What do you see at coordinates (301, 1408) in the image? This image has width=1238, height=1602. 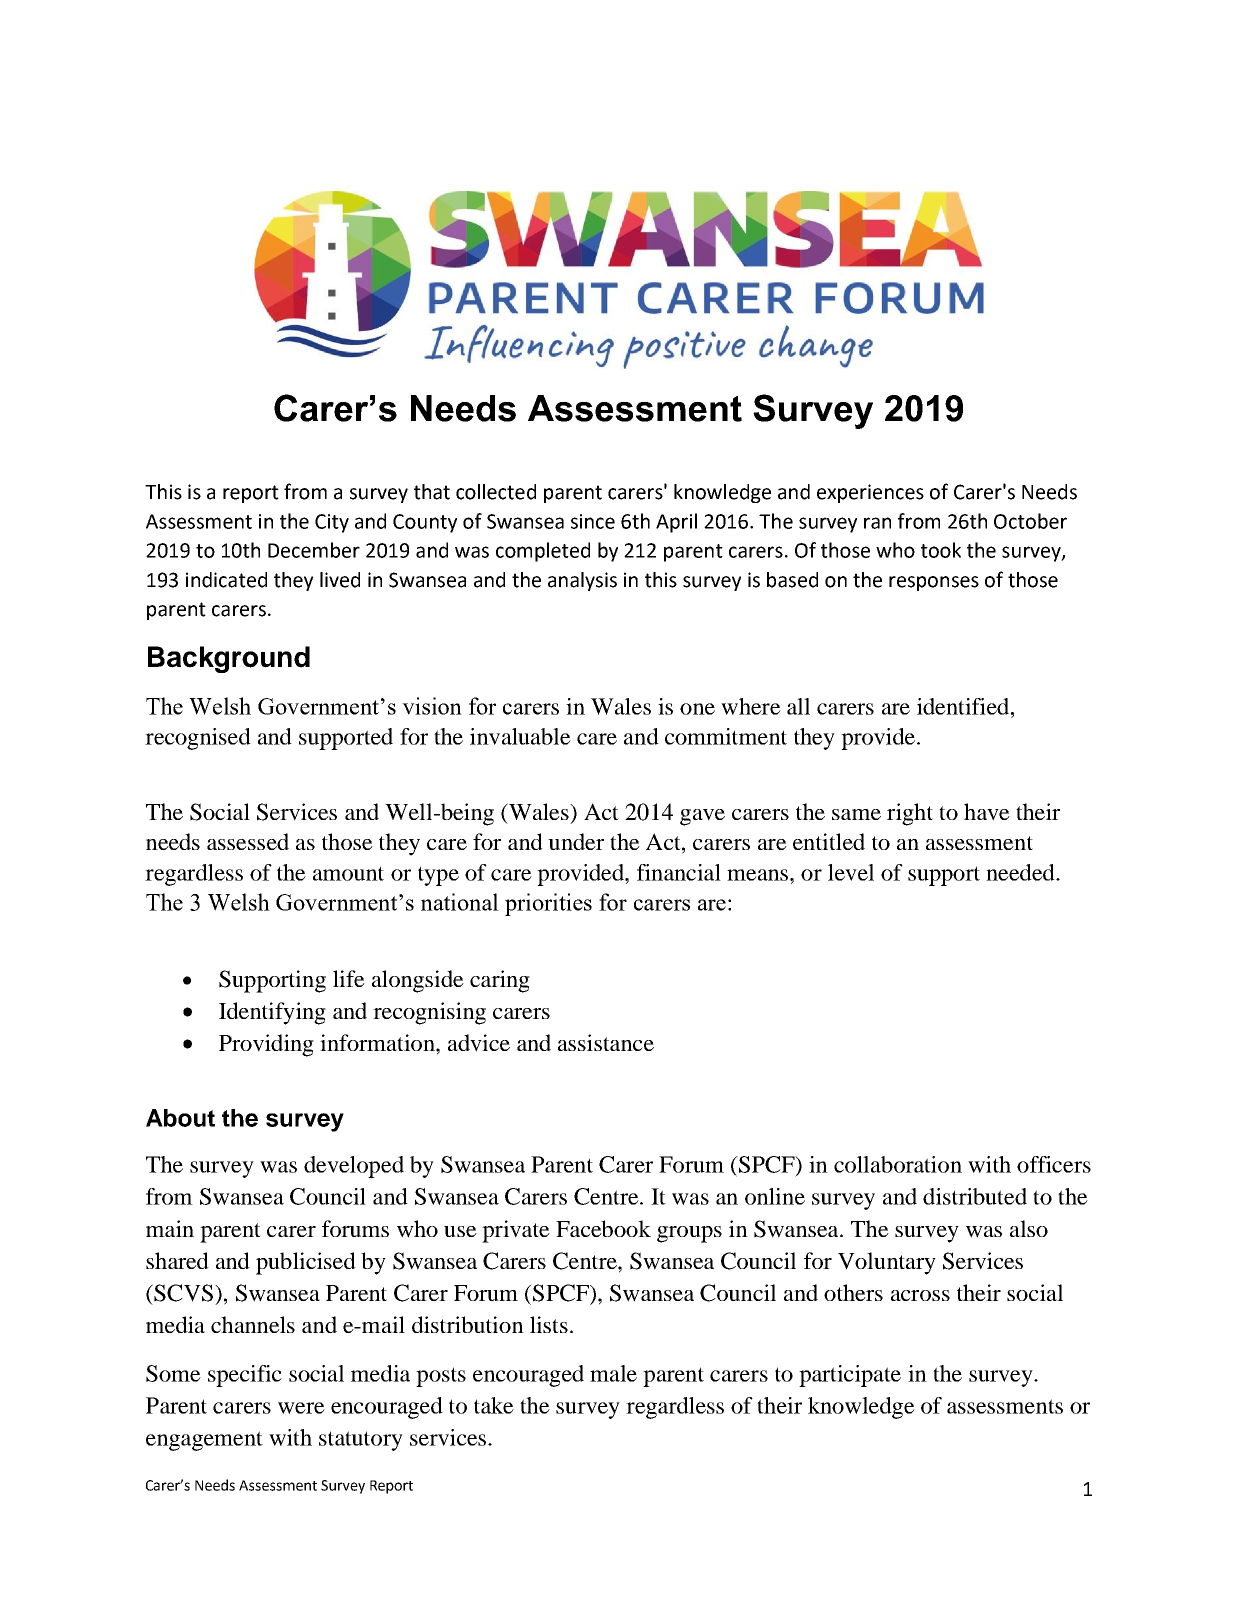 I see `were` at bounding box center [301, 1408].
